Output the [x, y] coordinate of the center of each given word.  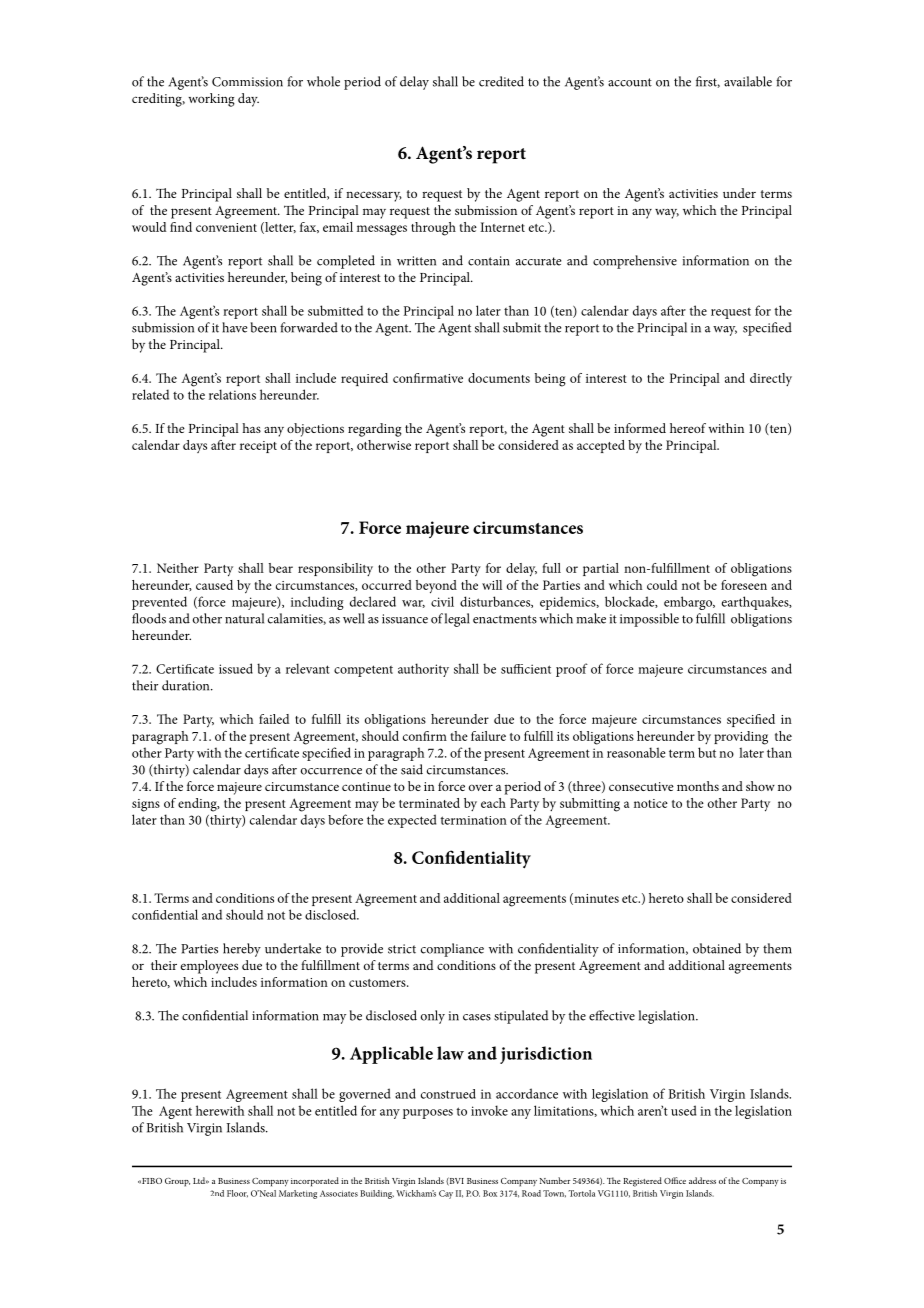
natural [244, 618]
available [748, 81]
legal [457, 620]
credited [501, 81]
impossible [649, 620]
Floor [237, 1193]
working [211, 100]
